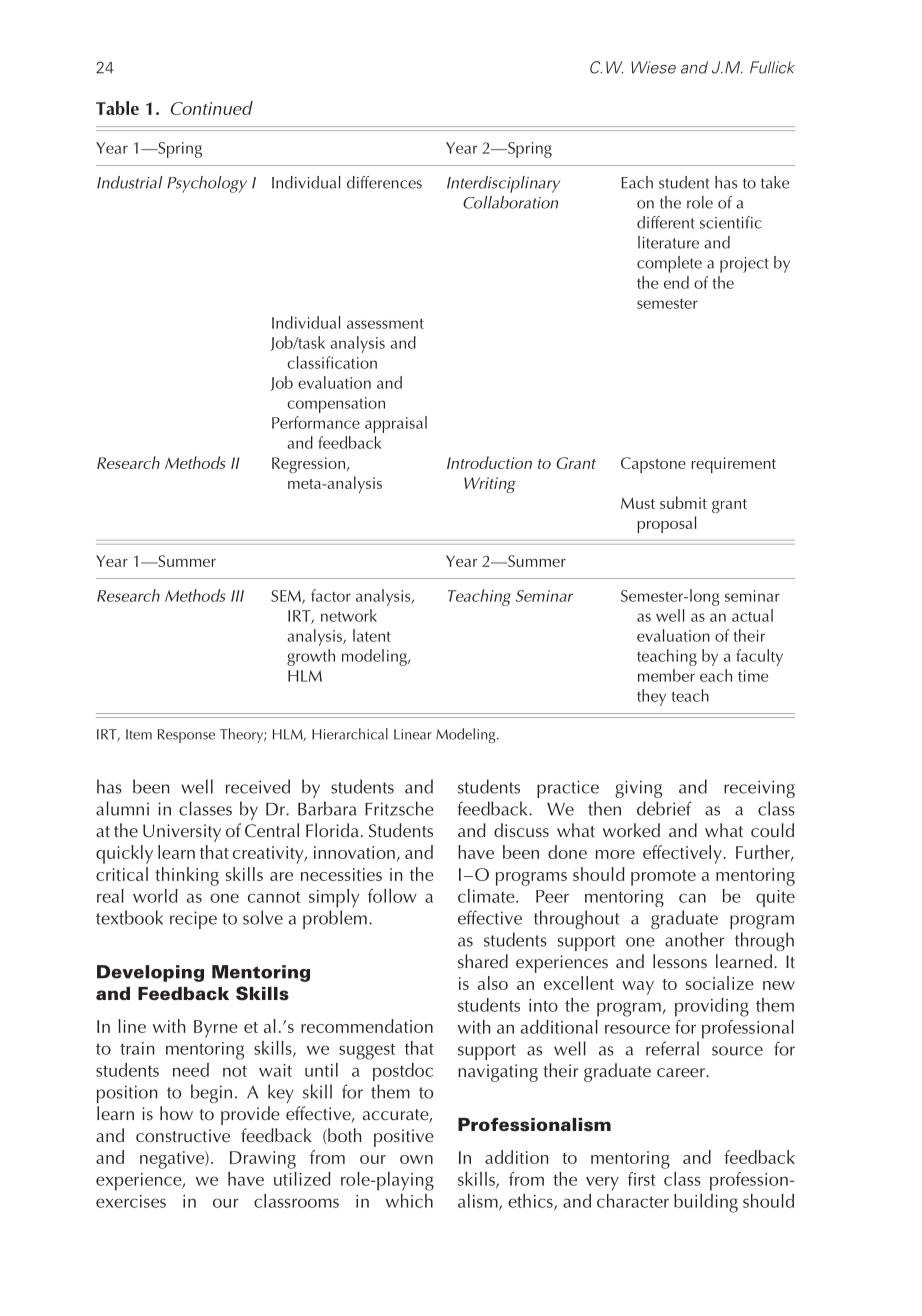  Describe the element at coordinates (683, 502) in the image. I see `submit` at that location.
